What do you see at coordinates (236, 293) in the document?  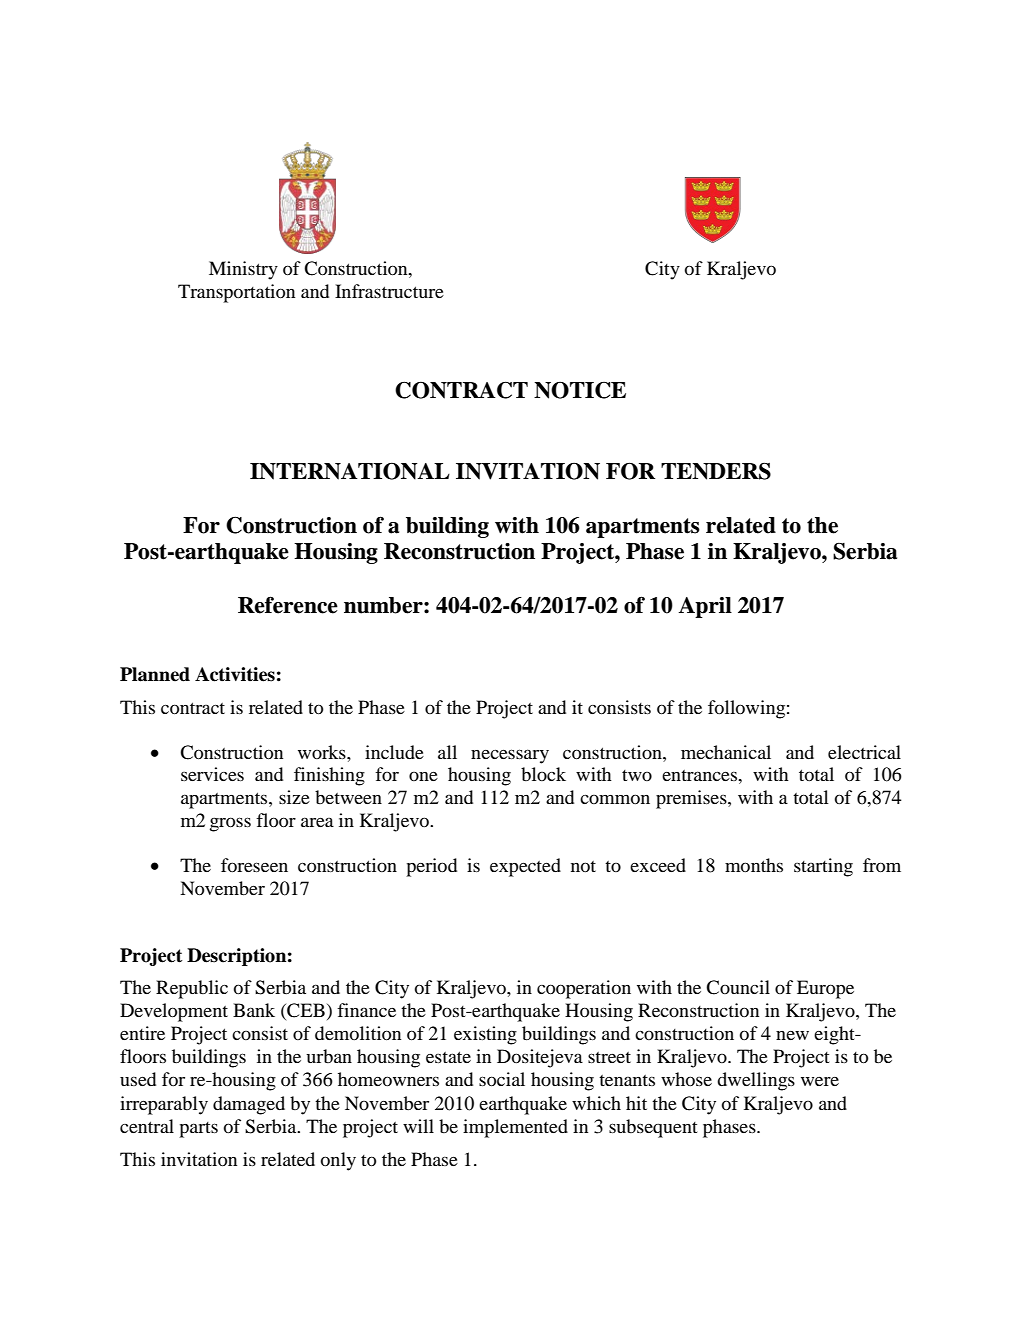 I see `Transportation` at bounding box center [236, 293].
